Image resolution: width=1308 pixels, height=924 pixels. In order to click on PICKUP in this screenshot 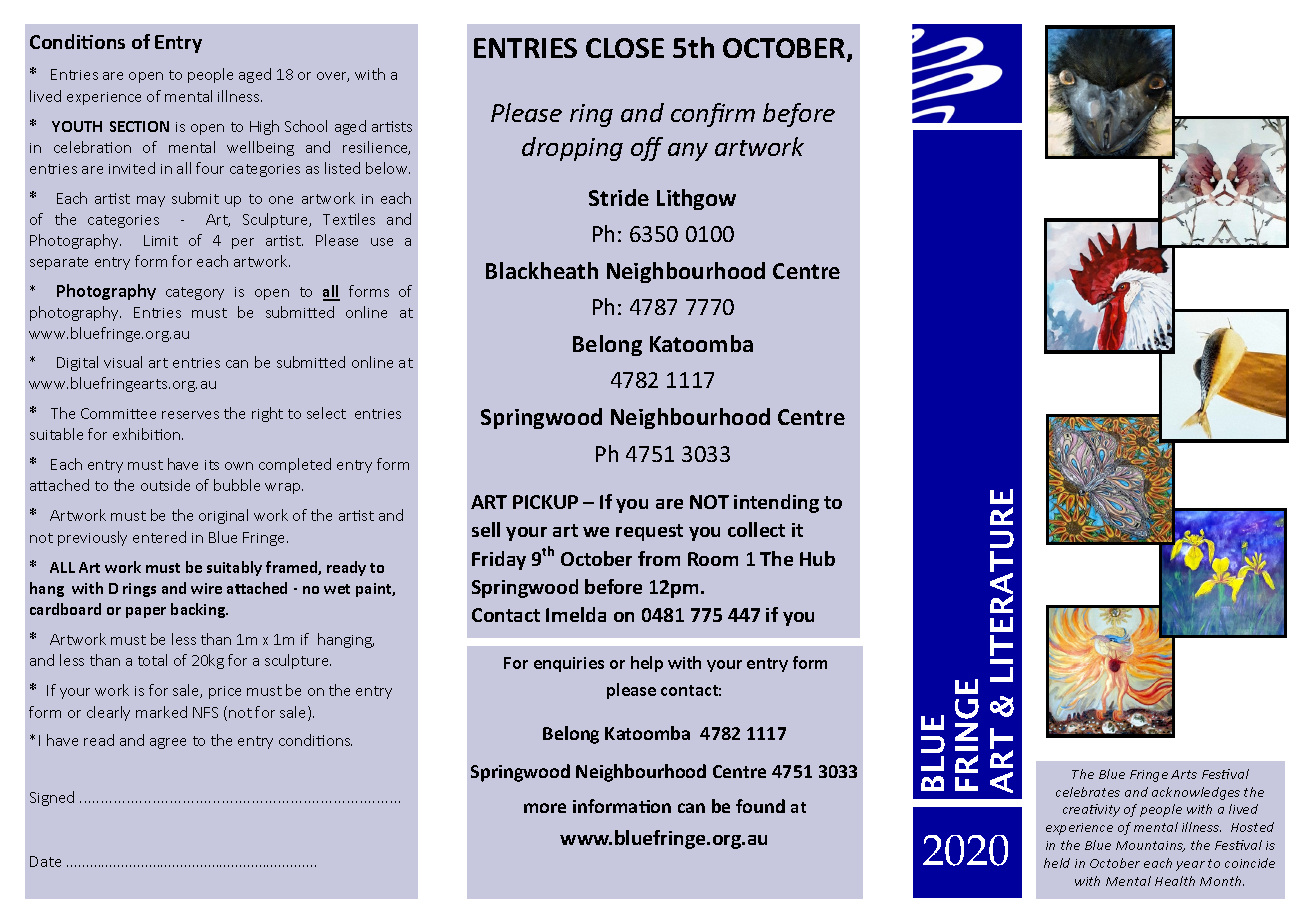, I will do `click(545, 502)`.
